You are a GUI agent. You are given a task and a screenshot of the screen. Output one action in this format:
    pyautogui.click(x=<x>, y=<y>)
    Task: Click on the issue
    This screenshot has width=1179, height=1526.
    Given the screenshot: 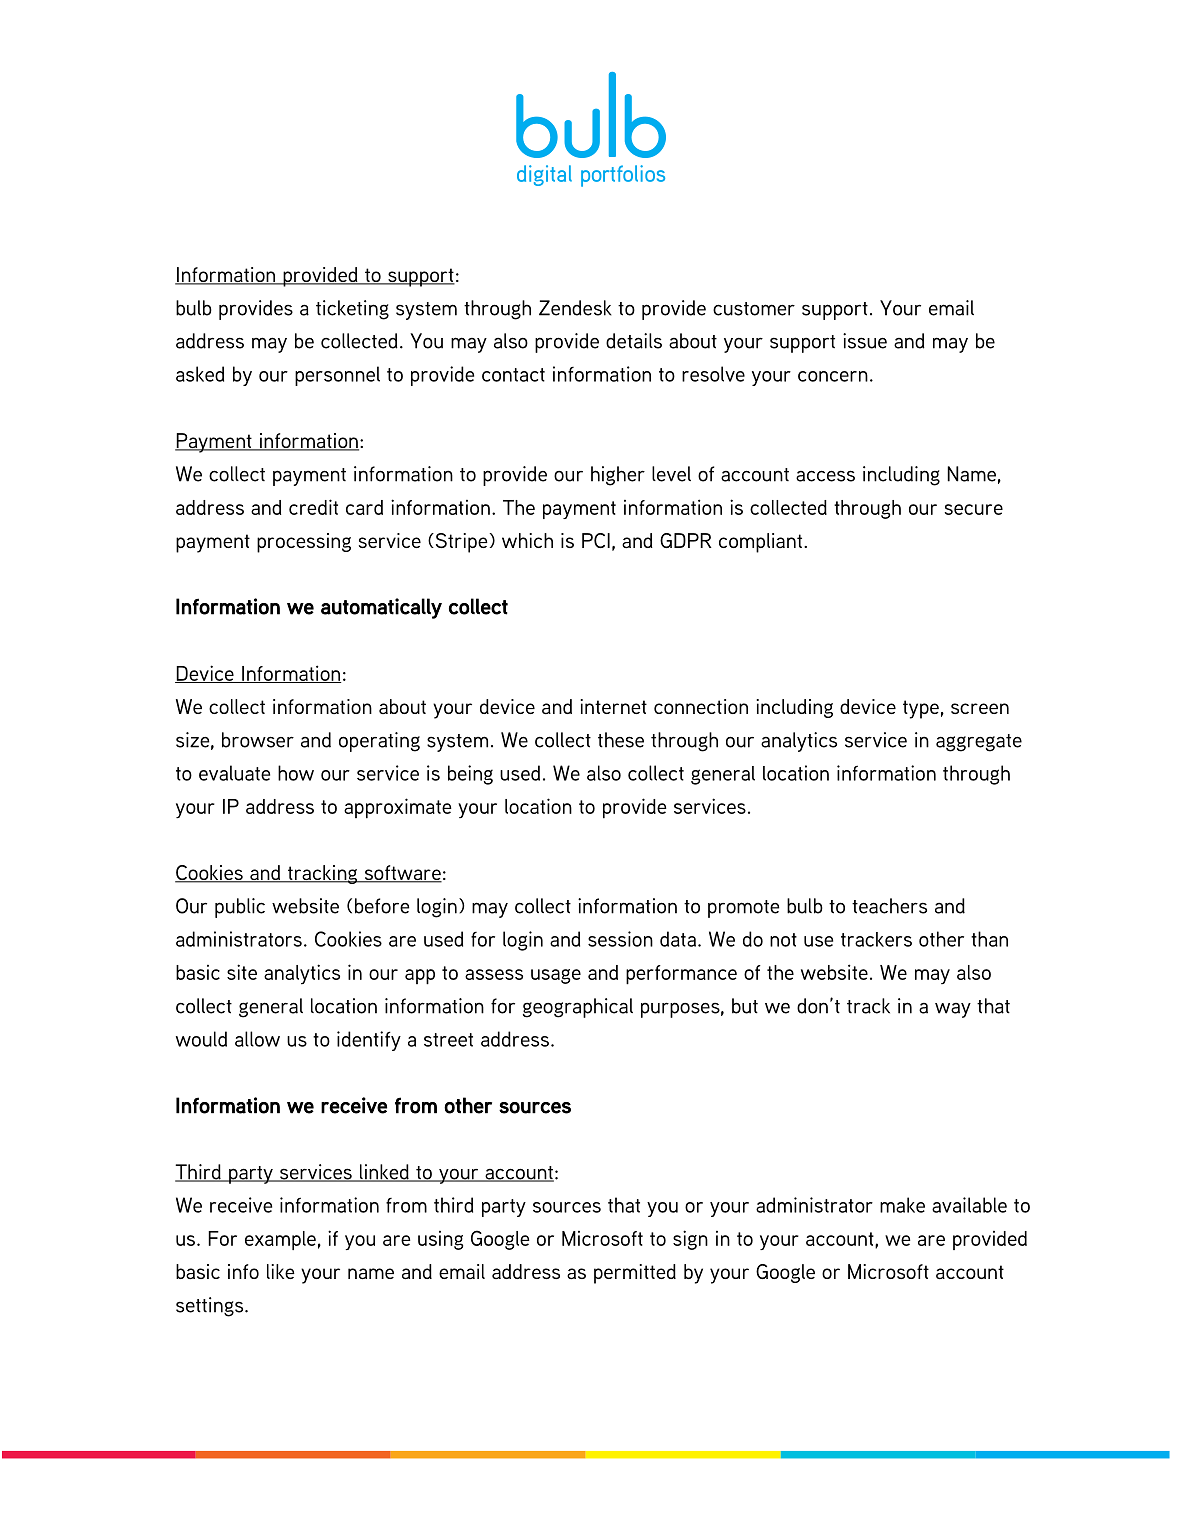 What is the action you would take?
    pyautogui.click(x=865, y=341)
